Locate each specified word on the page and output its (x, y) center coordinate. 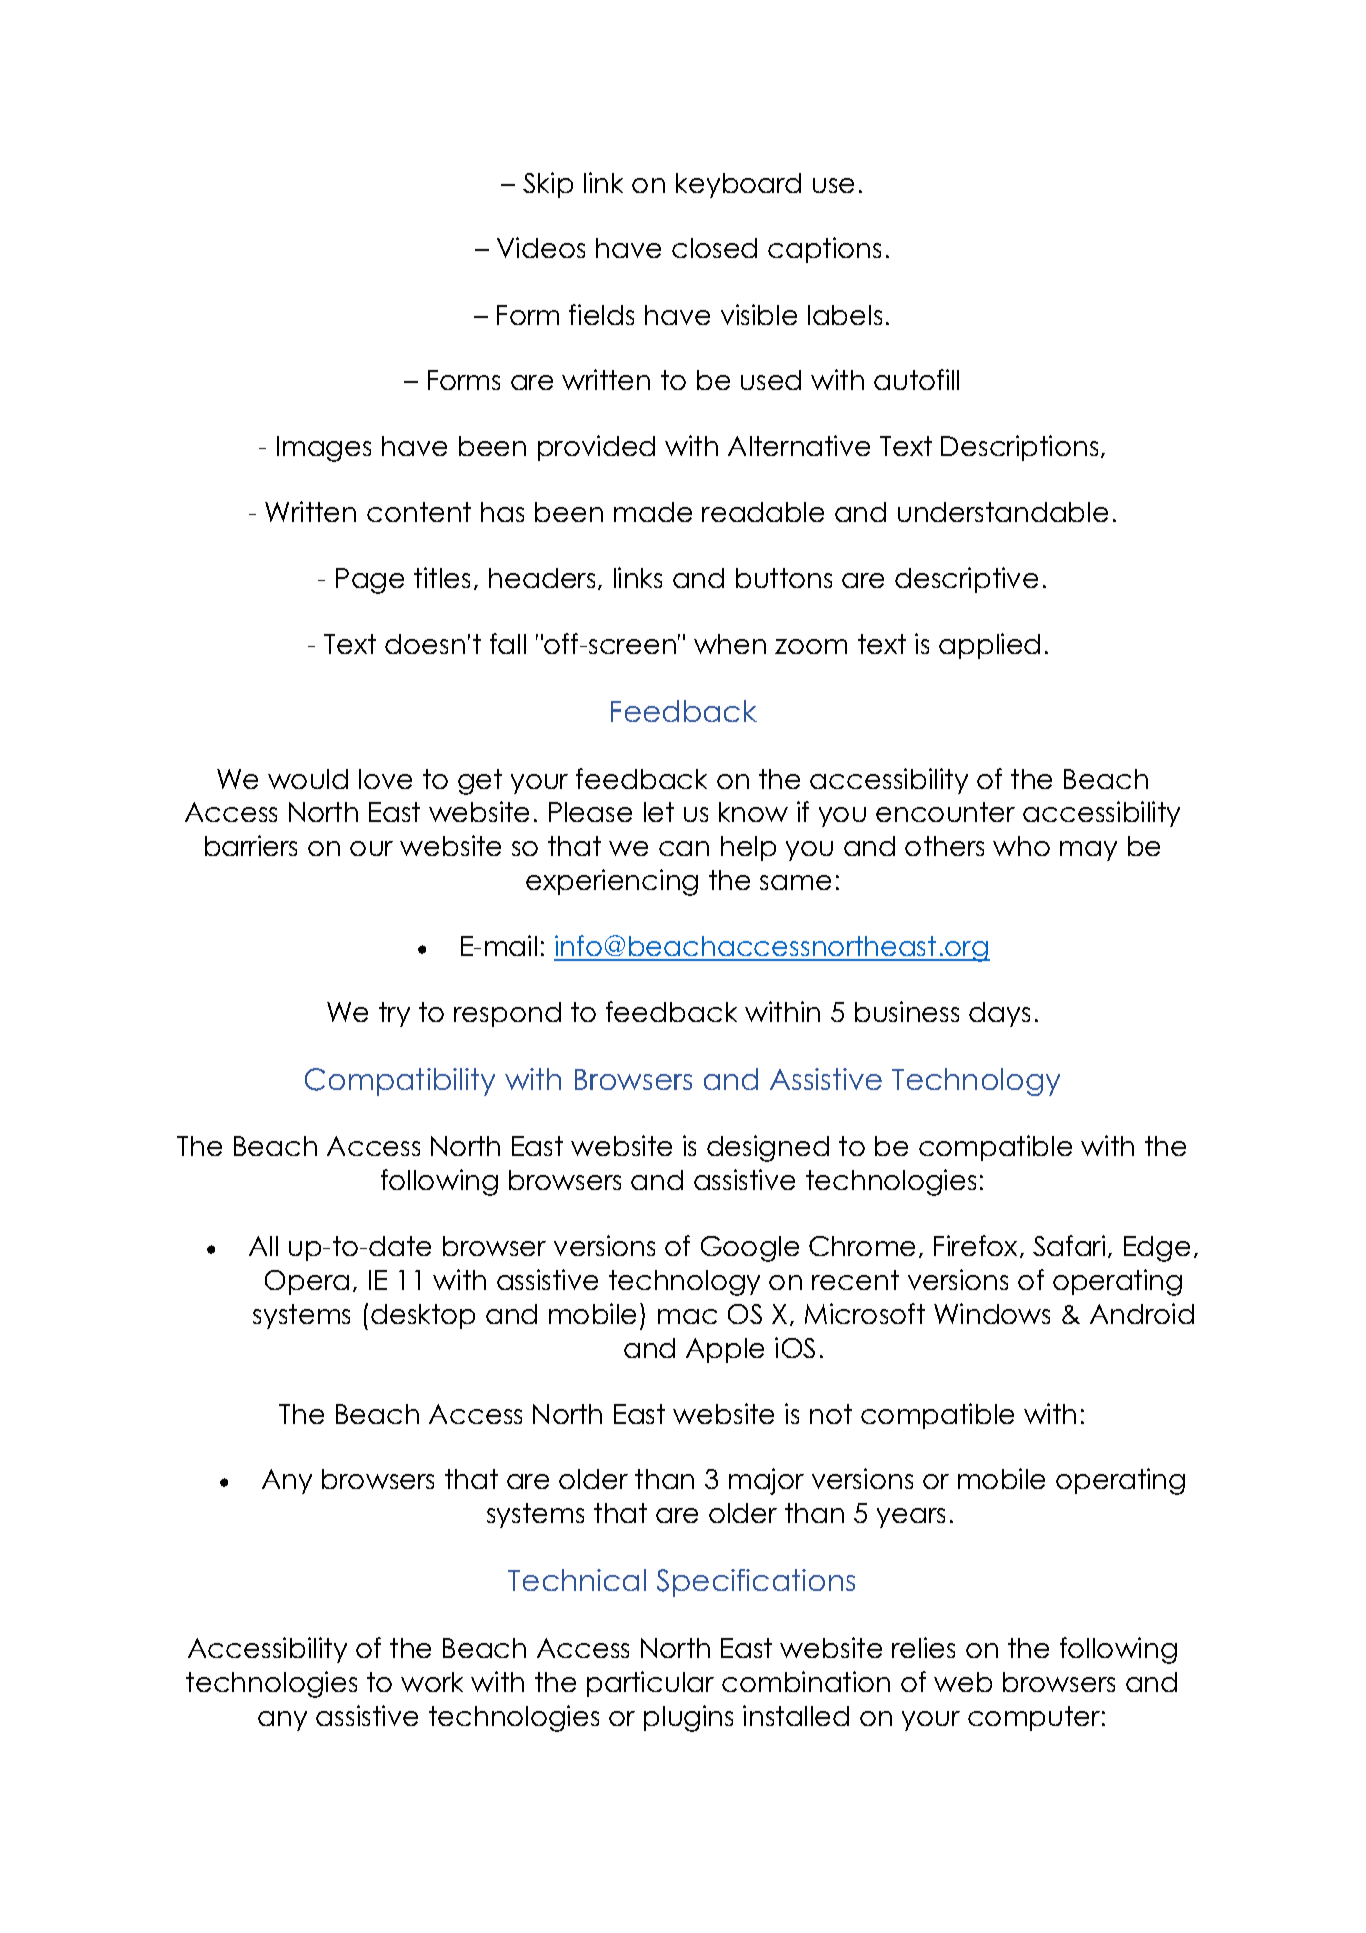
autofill (916, 379)
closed (714, 248)
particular (650, 1684)
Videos (541, 247)
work (432, 1682)
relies (923, 1647)
